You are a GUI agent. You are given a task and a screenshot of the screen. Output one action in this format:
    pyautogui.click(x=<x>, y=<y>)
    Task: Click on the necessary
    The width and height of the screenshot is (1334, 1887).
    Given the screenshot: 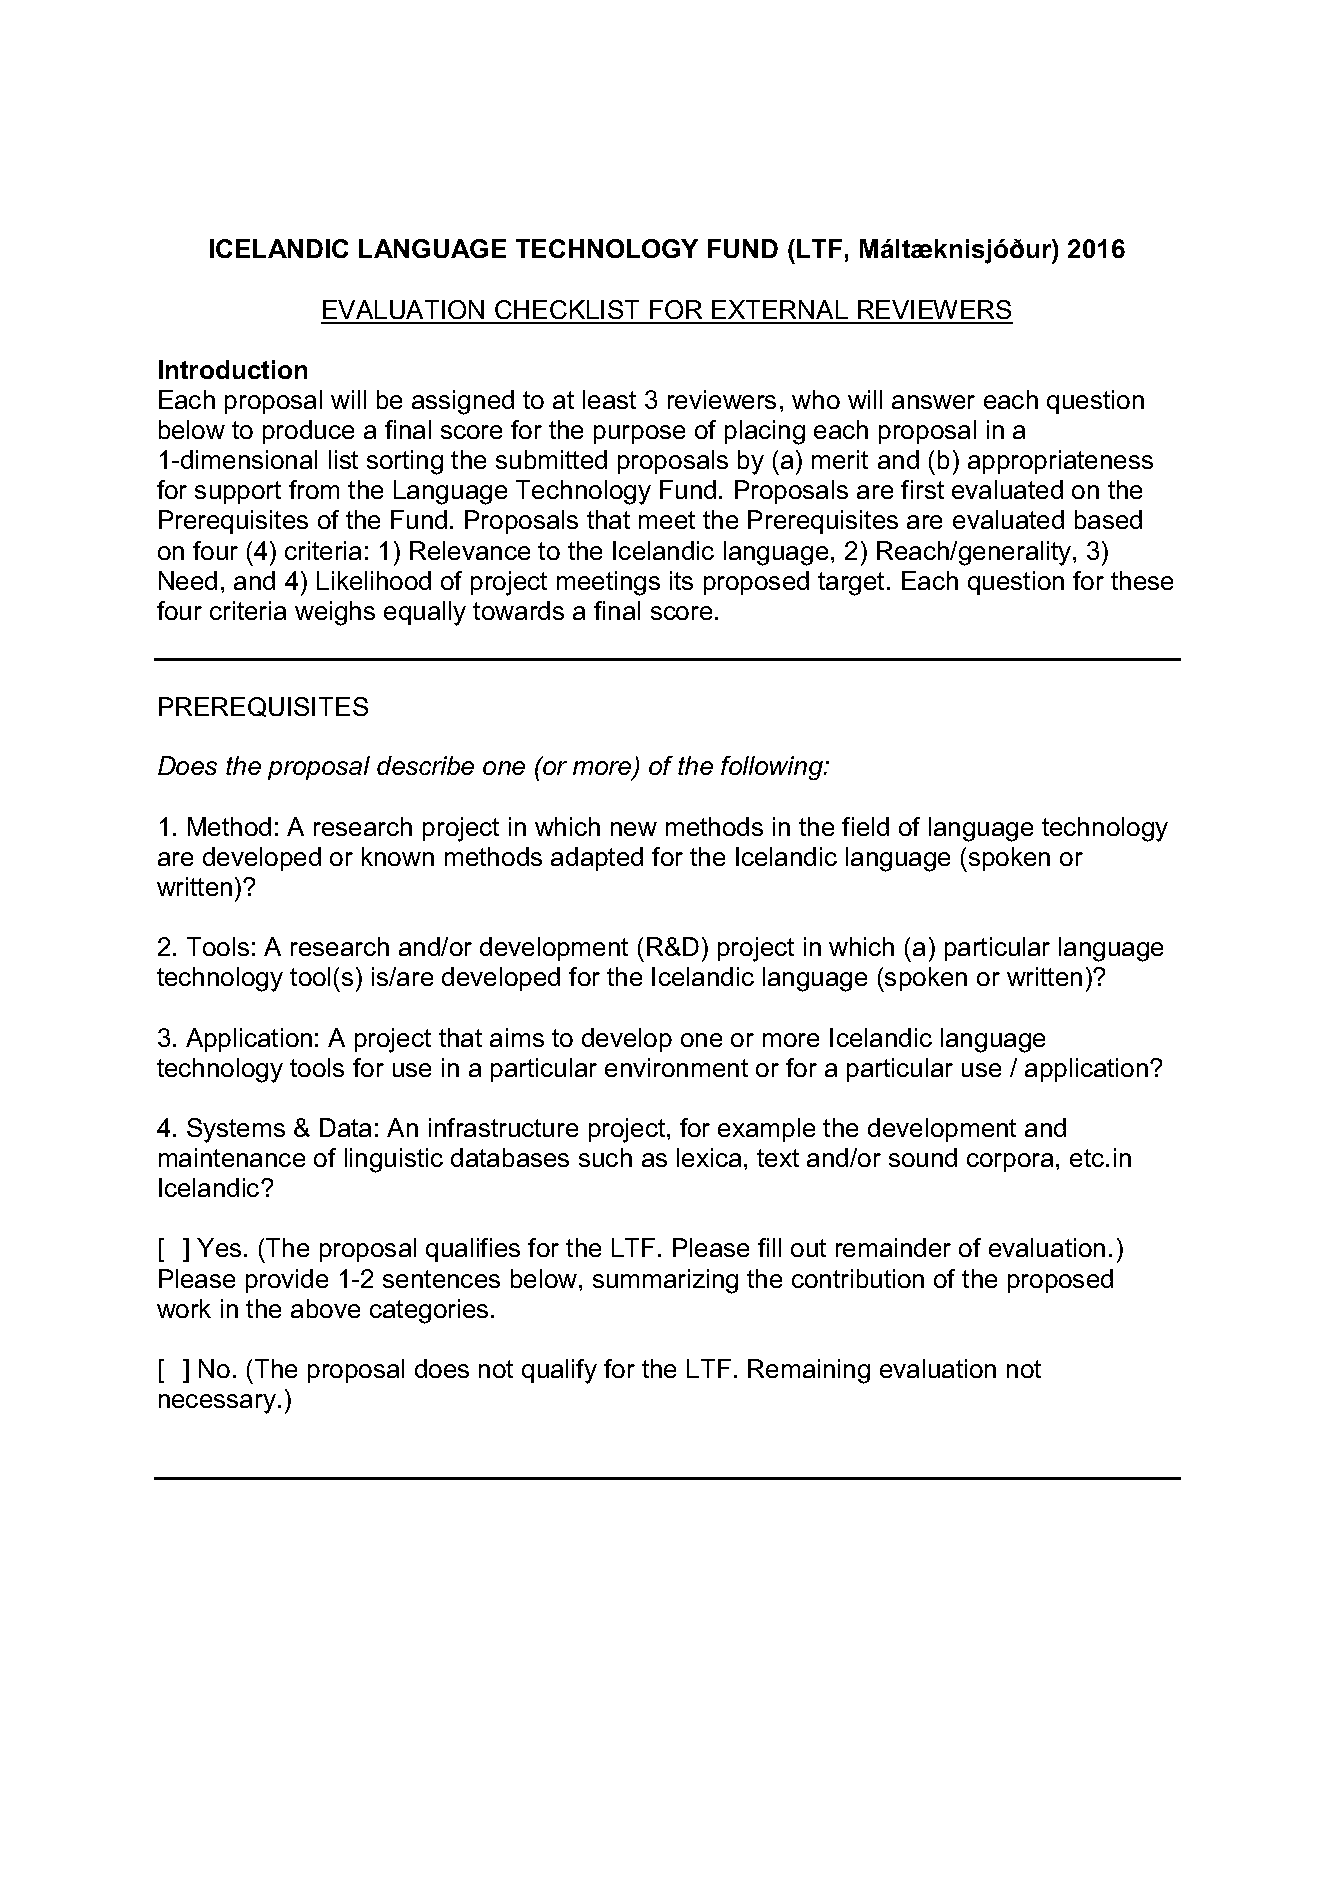 What is the action you would take?
    pyautogui.click(x=219, y=1404)
